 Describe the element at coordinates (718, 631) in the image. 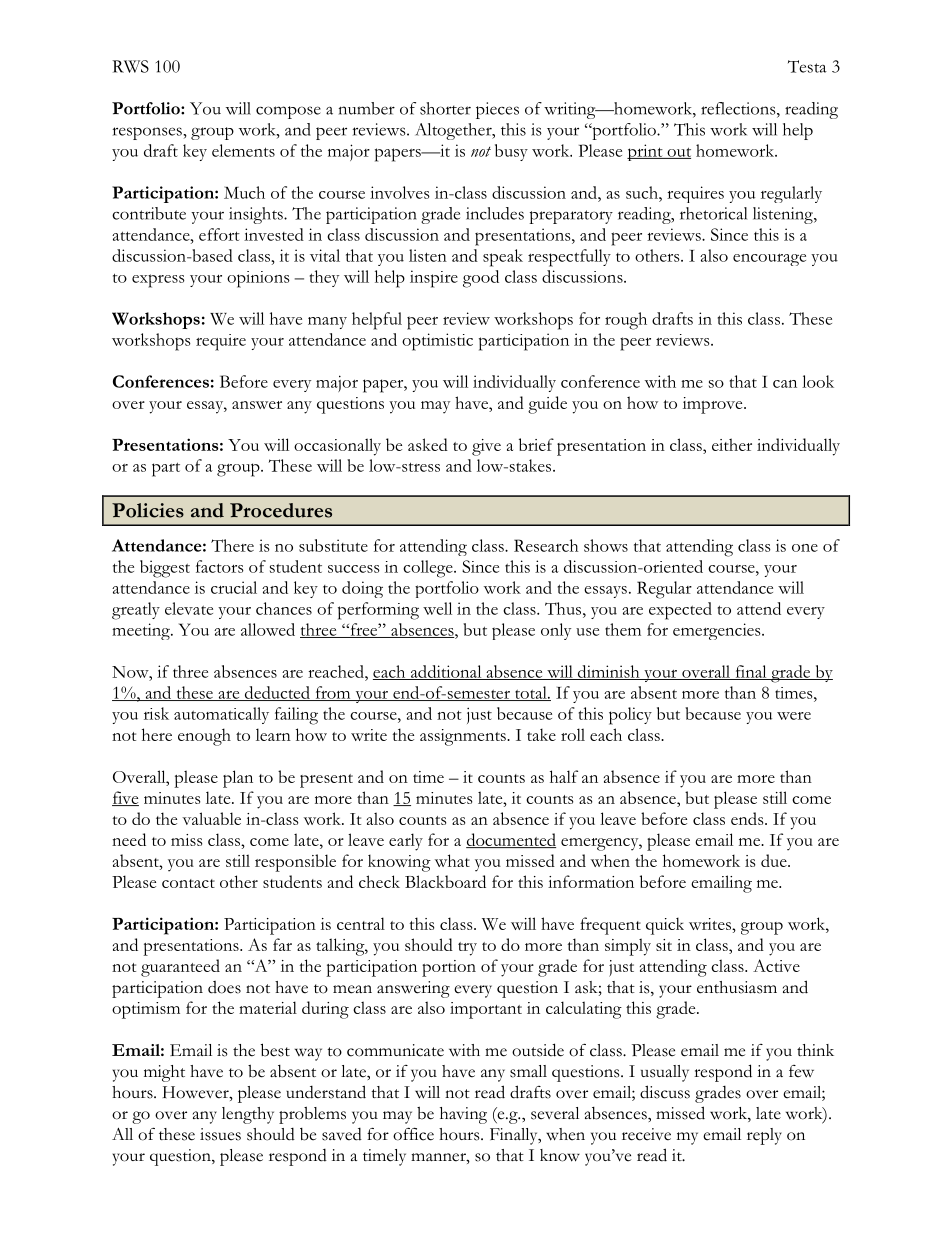

I see `emergencies` at that location.
